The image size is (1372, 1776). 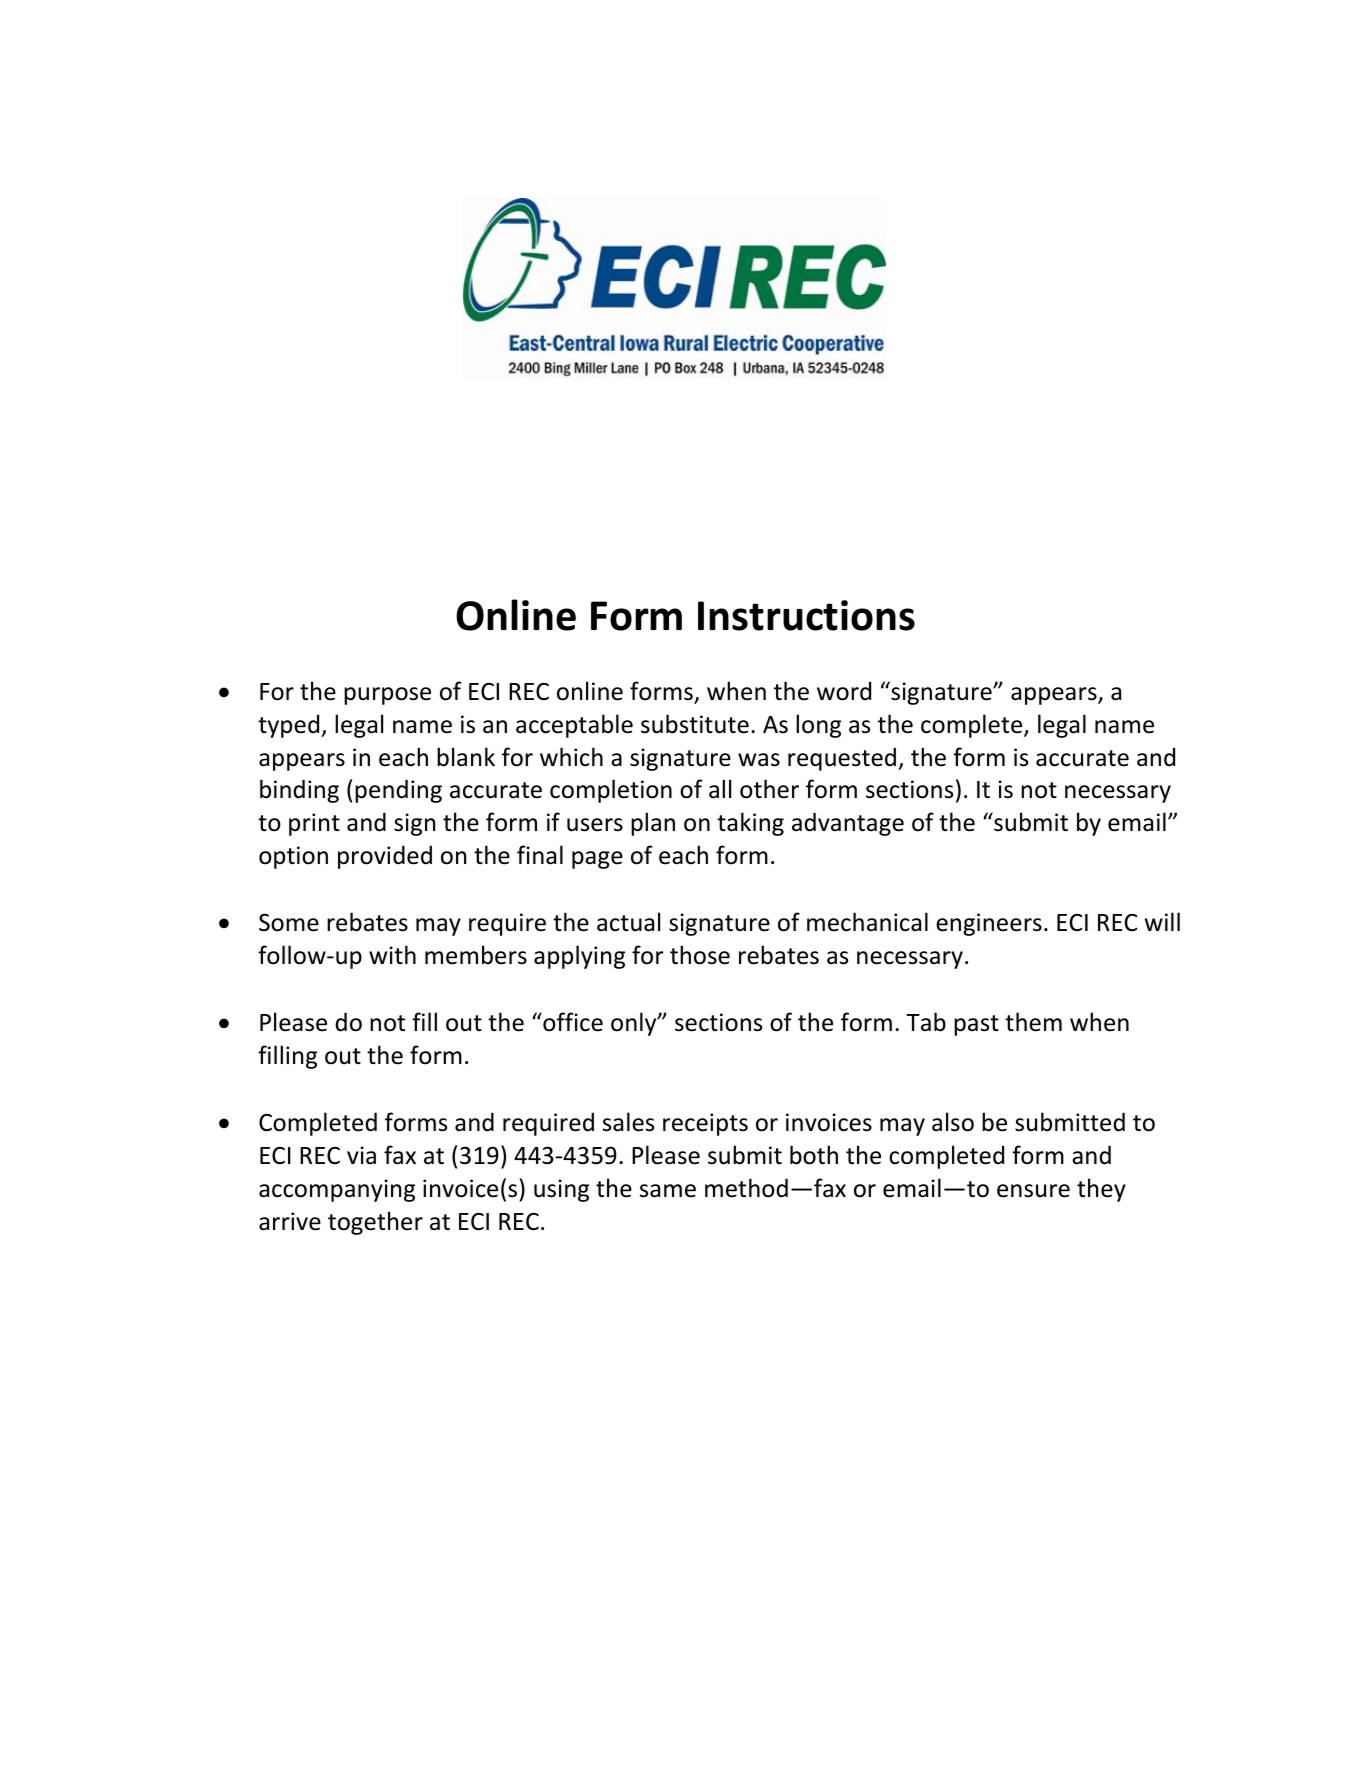 I want to click on word, so click(x=844, y=691).
